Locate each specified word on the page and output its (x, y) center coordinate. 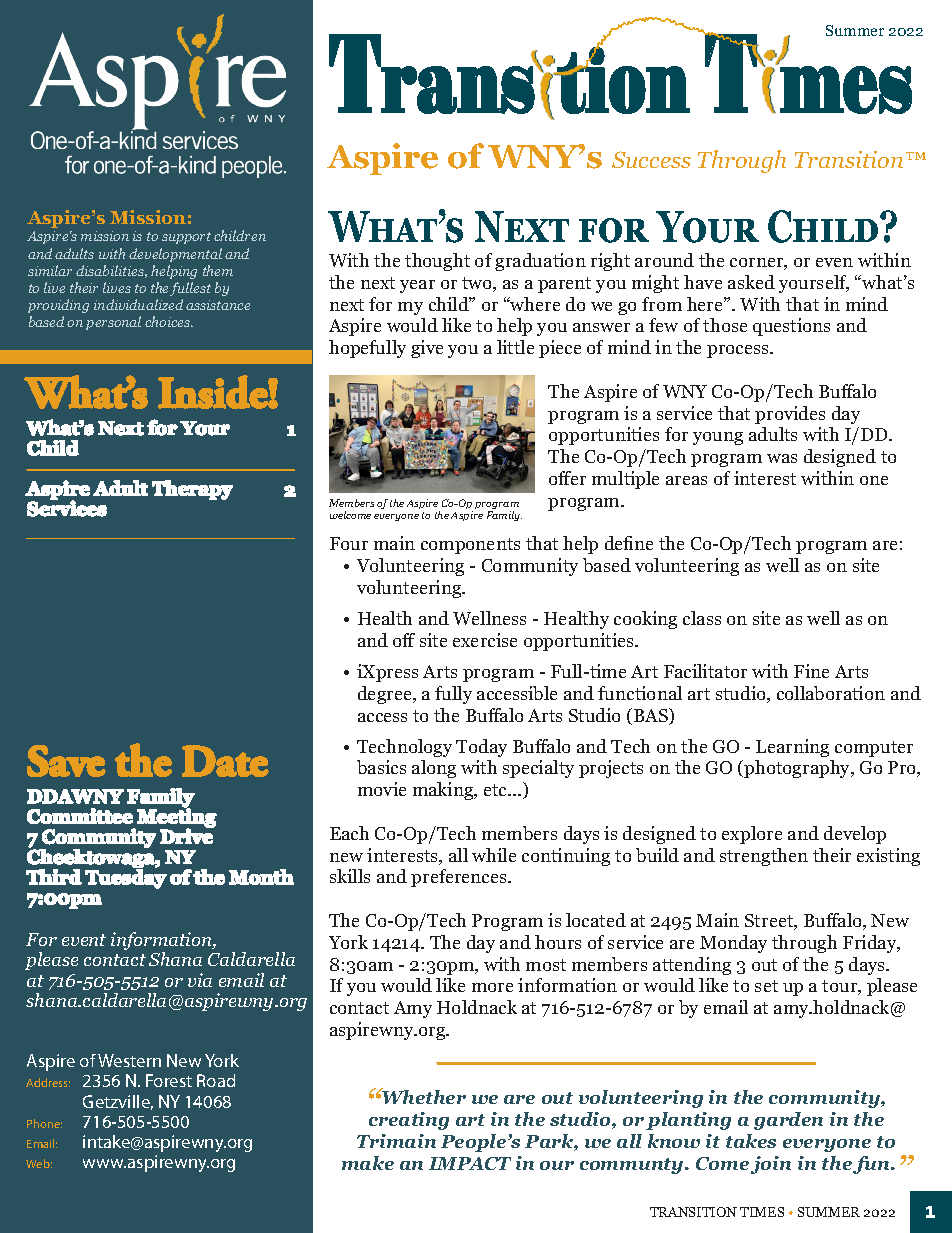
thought (437, 262)
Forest (169, 1080)
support (186, 238)
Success (651, 159)
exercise (485, 640)
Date (225, 761)
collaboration (831, 693)
